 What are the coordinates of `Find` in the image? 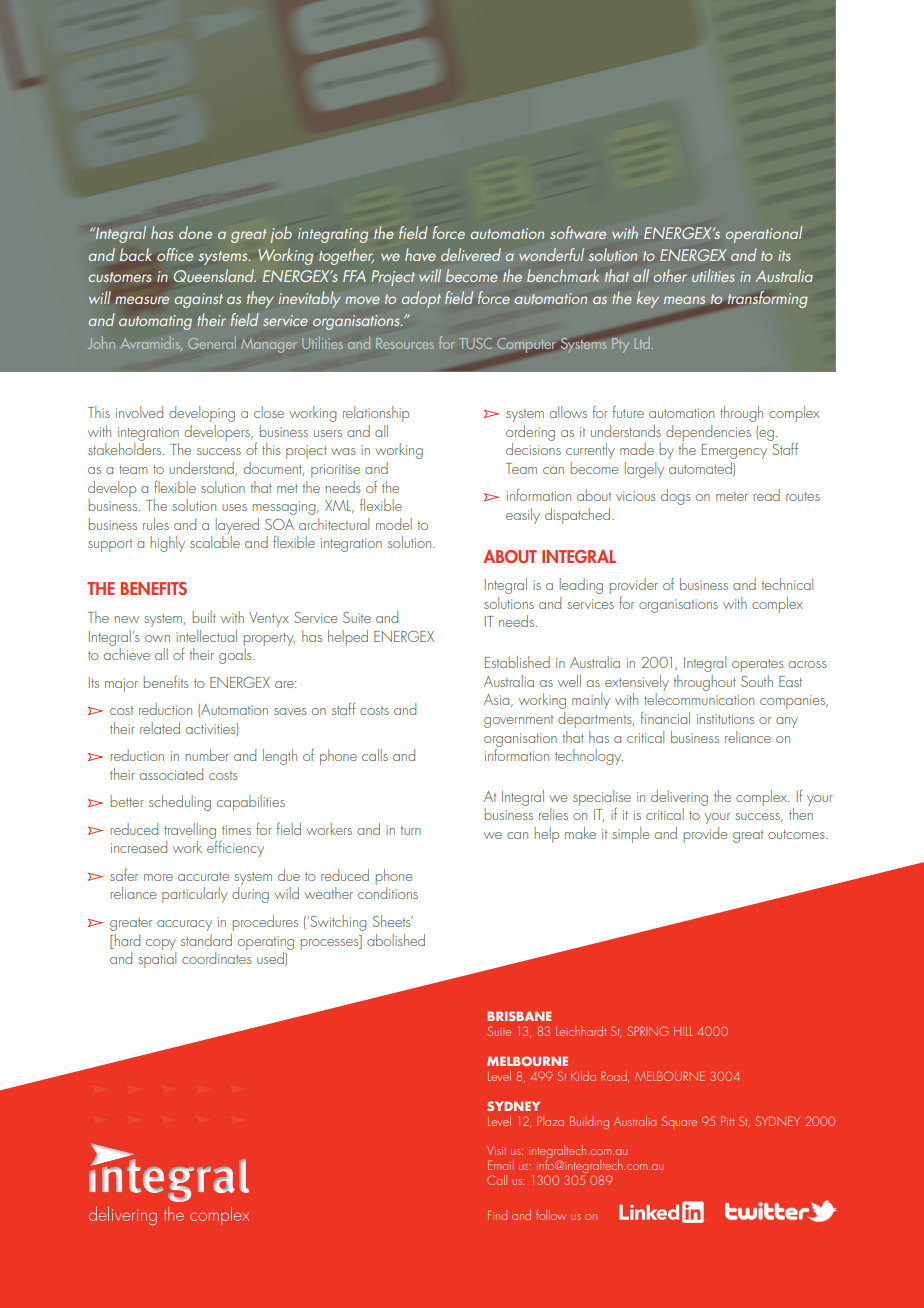 It's located at (497, 1215).
